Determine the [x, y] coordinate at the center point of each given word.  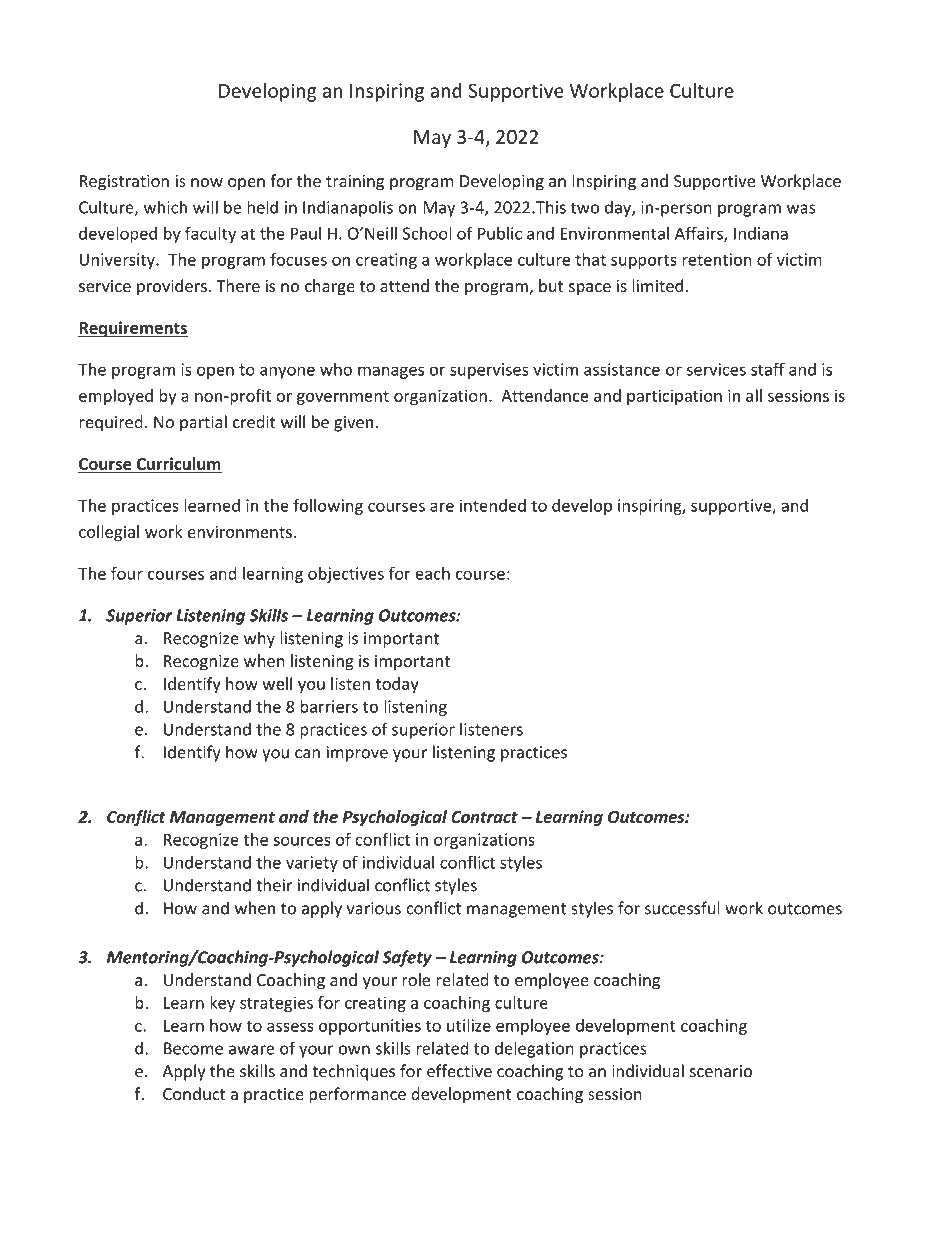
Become [193, 1048]
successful [682, 908]
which [165, 207]
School [427, 233]
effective [459, 1071]
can [307, 754]
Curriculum [178, 465]
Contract [484, 817]
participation [674, 397]
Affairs [700, 234]
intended [493, 505]
